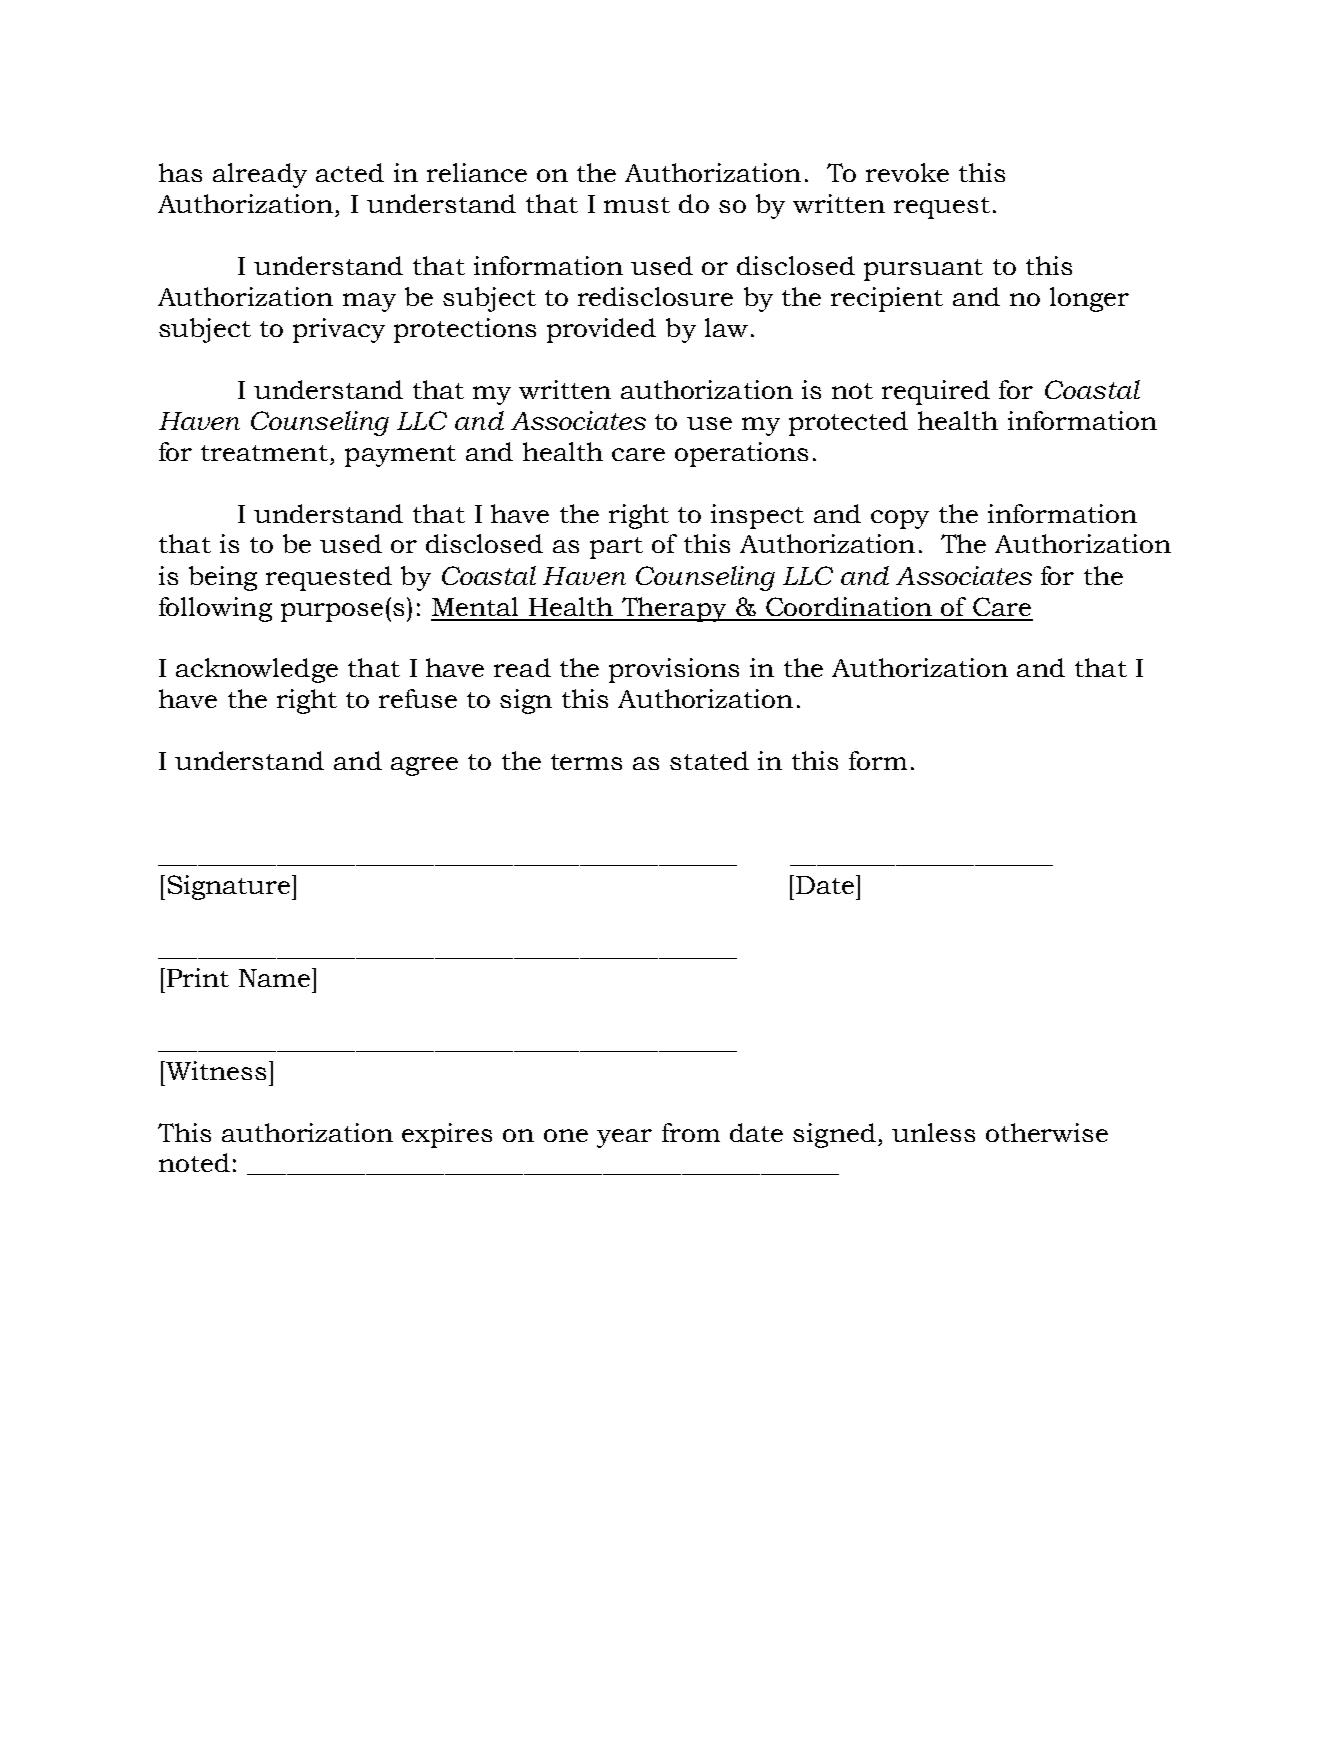 Image resolution: width=1343 pixels, height=1739 pixels. I want to click on noted, so click(194, 1162).
